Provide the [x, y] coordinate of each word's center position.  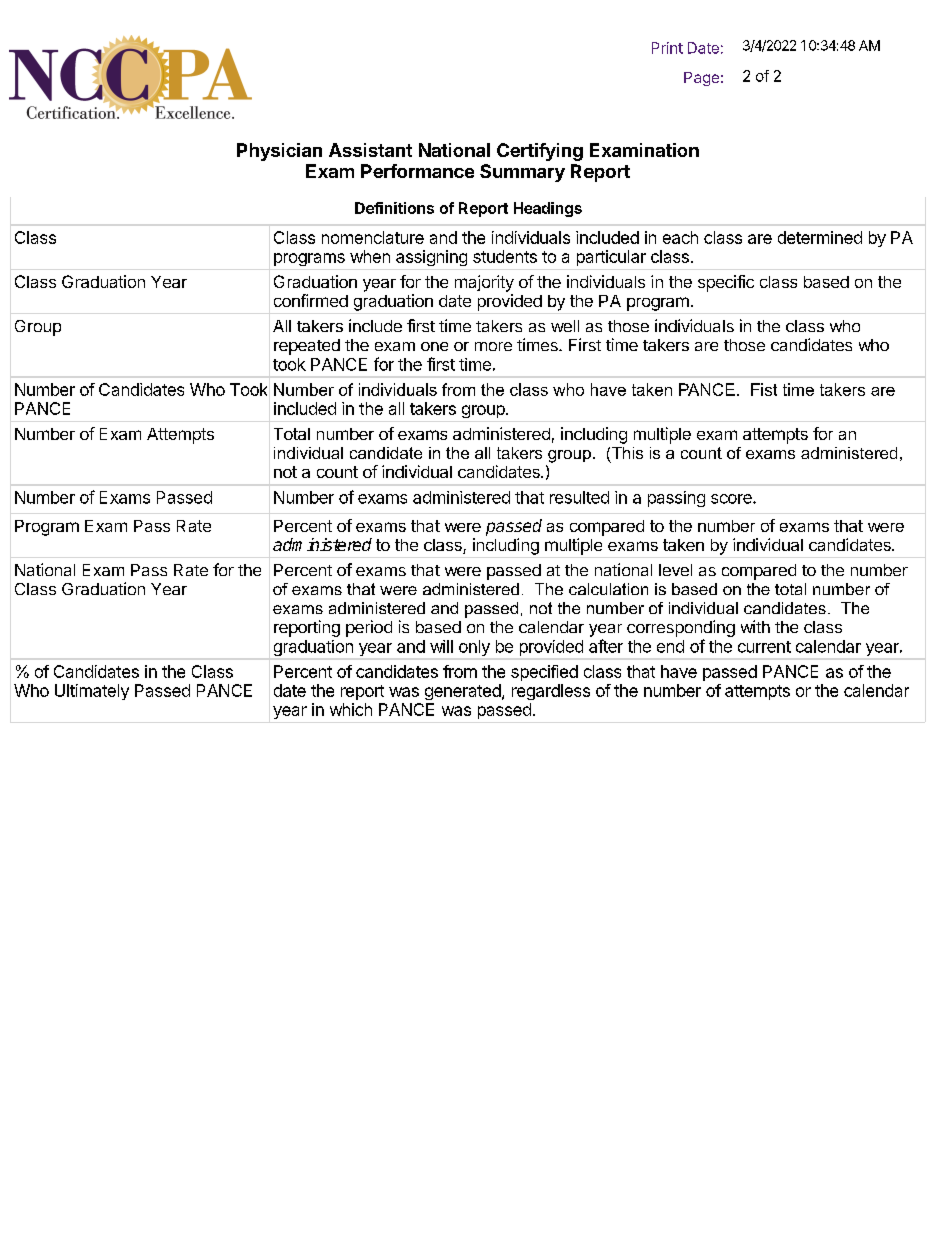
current [764, 647]
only [474, 648]
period [369, 628]
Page [701, 79]
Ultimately [92, 692]
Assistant [370, 150]
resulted [579, 497]
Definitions [394, 208]
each [680, 237]
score [732, 499]
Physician [279, 152]
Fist [764, 389]
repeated [307, 347]
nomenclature [373, 237]
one [434, 346]
